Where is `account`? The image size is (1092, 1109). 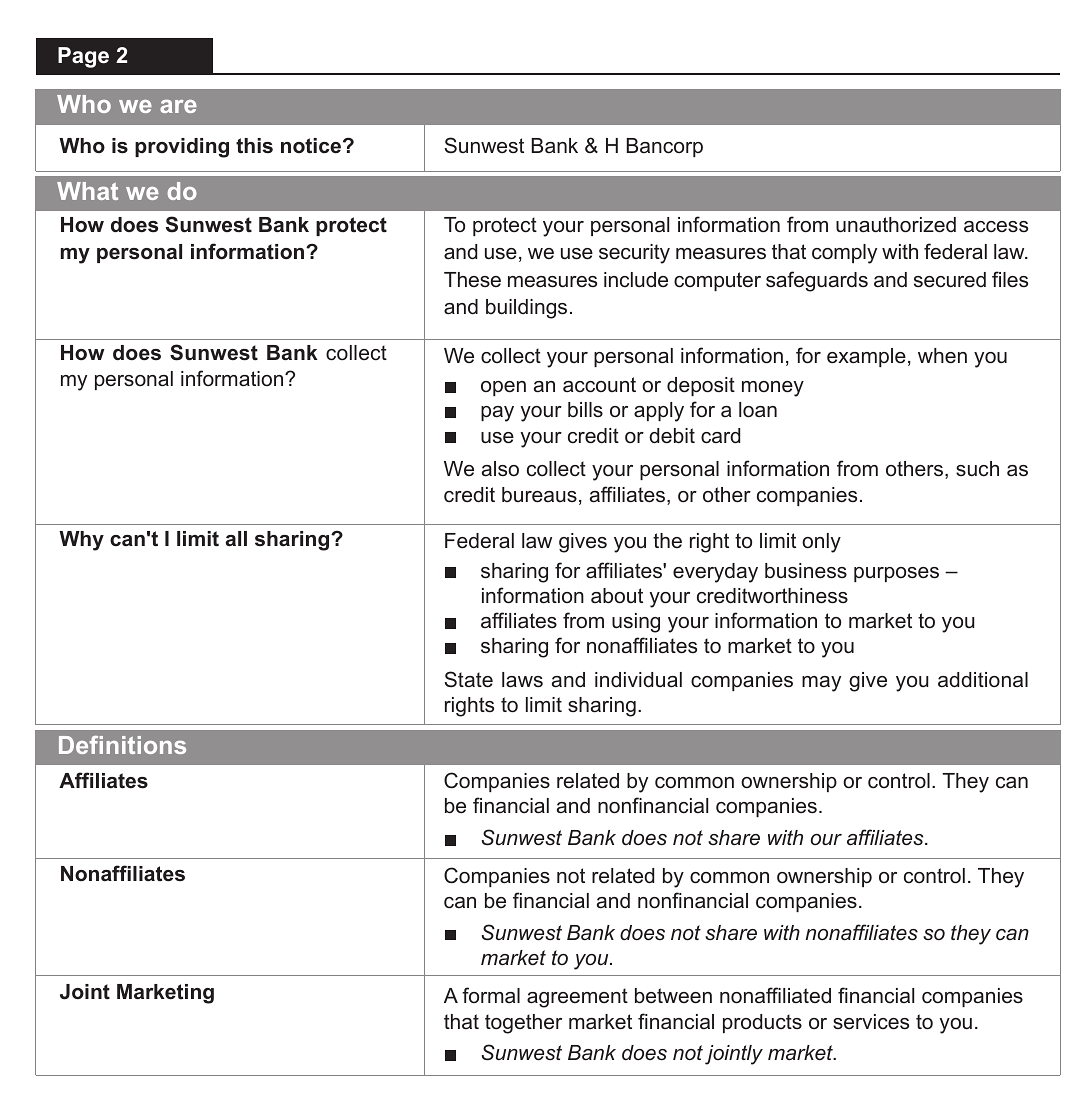 account is located at coordinates (599, 385).
